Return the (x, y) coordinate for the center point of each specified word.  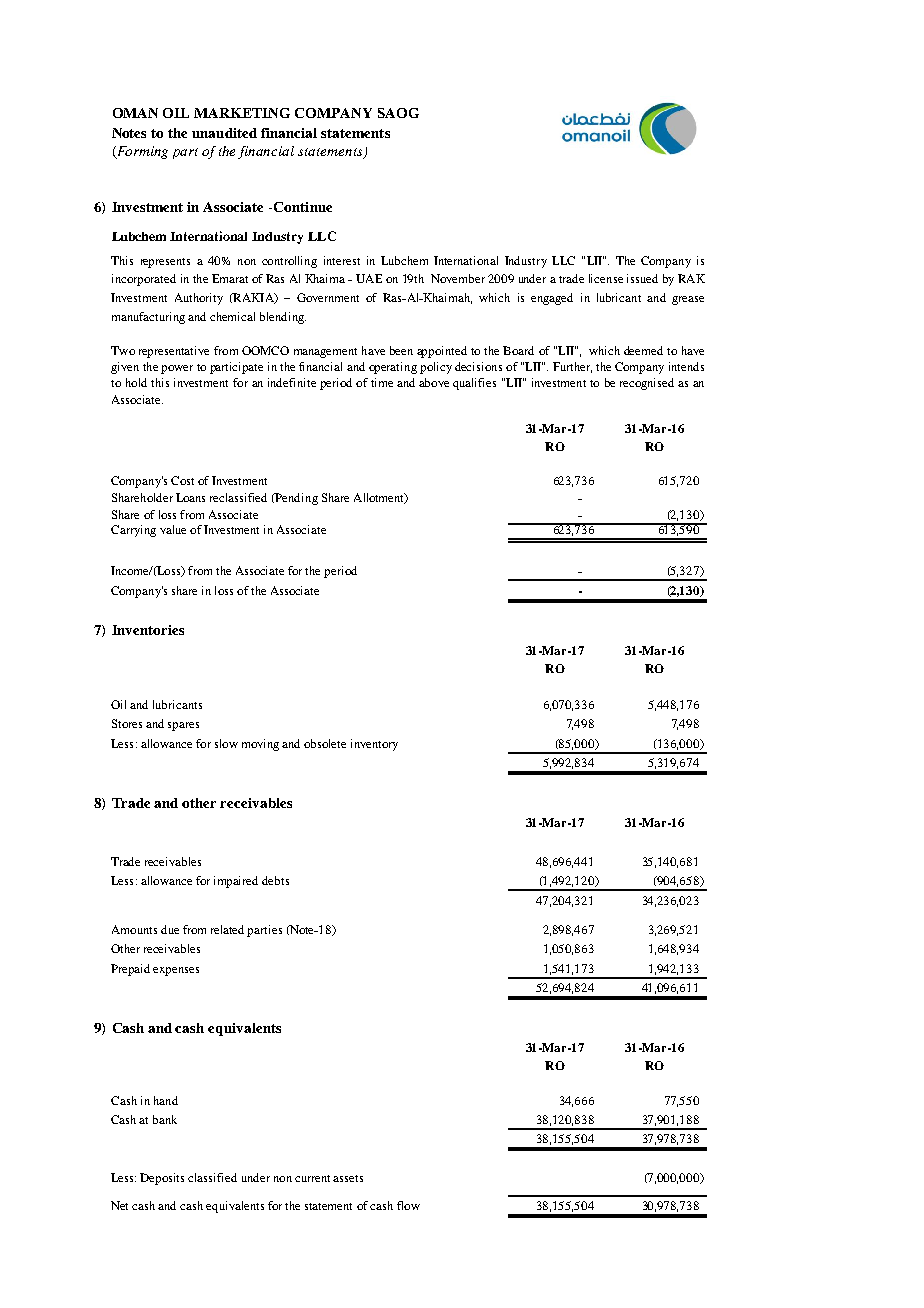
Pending (296, 499)
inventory (374, 745)
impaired (236, 882)
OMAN (135, 113)
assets (348, 1178)
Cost (182, 480)
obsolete (325, 743)
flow (408, 1205)
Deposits (162, 1179)
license (606, 278)
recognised (647, 384)
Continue (303, 207)
